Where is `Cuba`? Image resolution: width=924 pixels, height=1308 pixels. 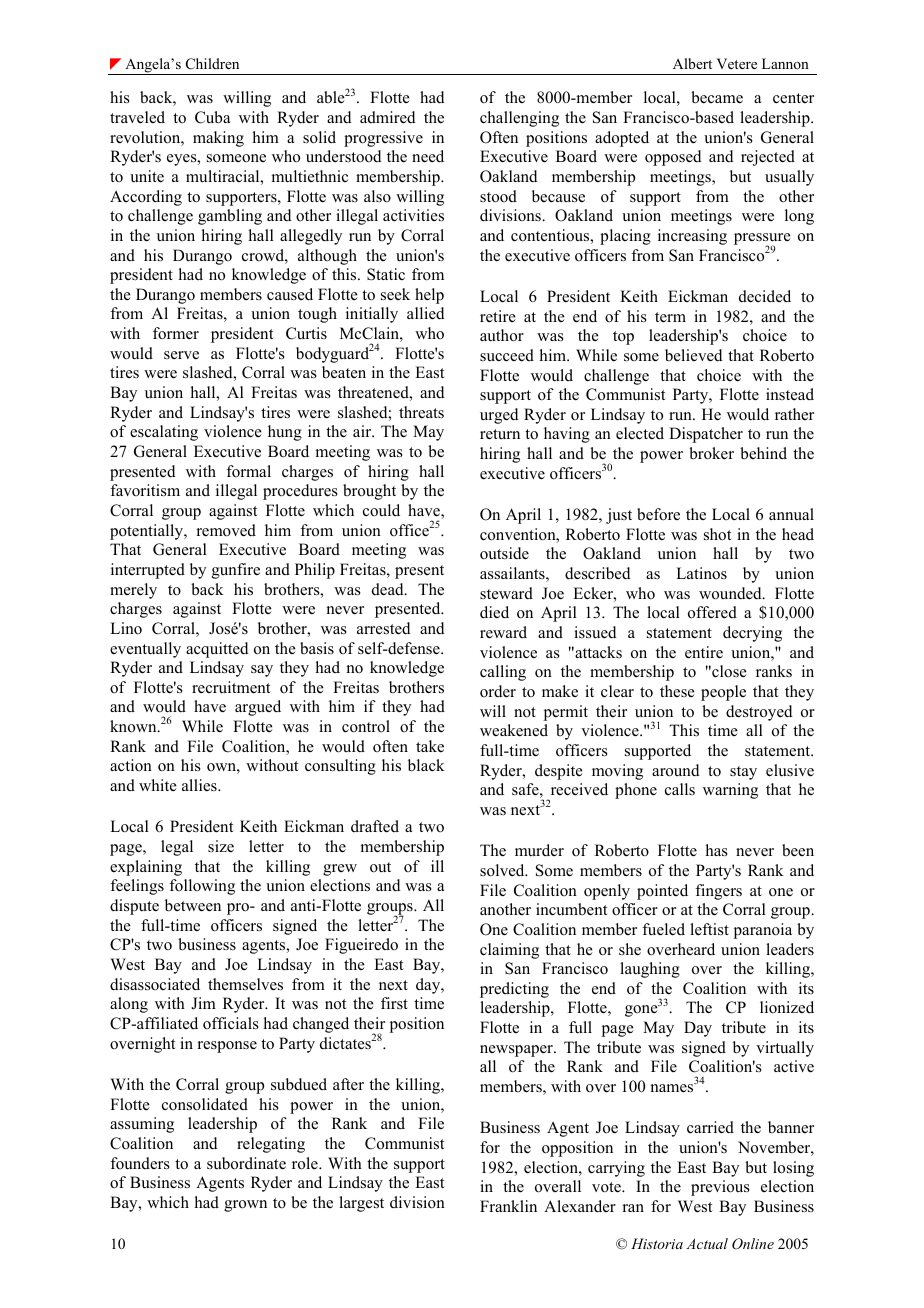
Cuba is located at coordinates (212, 117).
